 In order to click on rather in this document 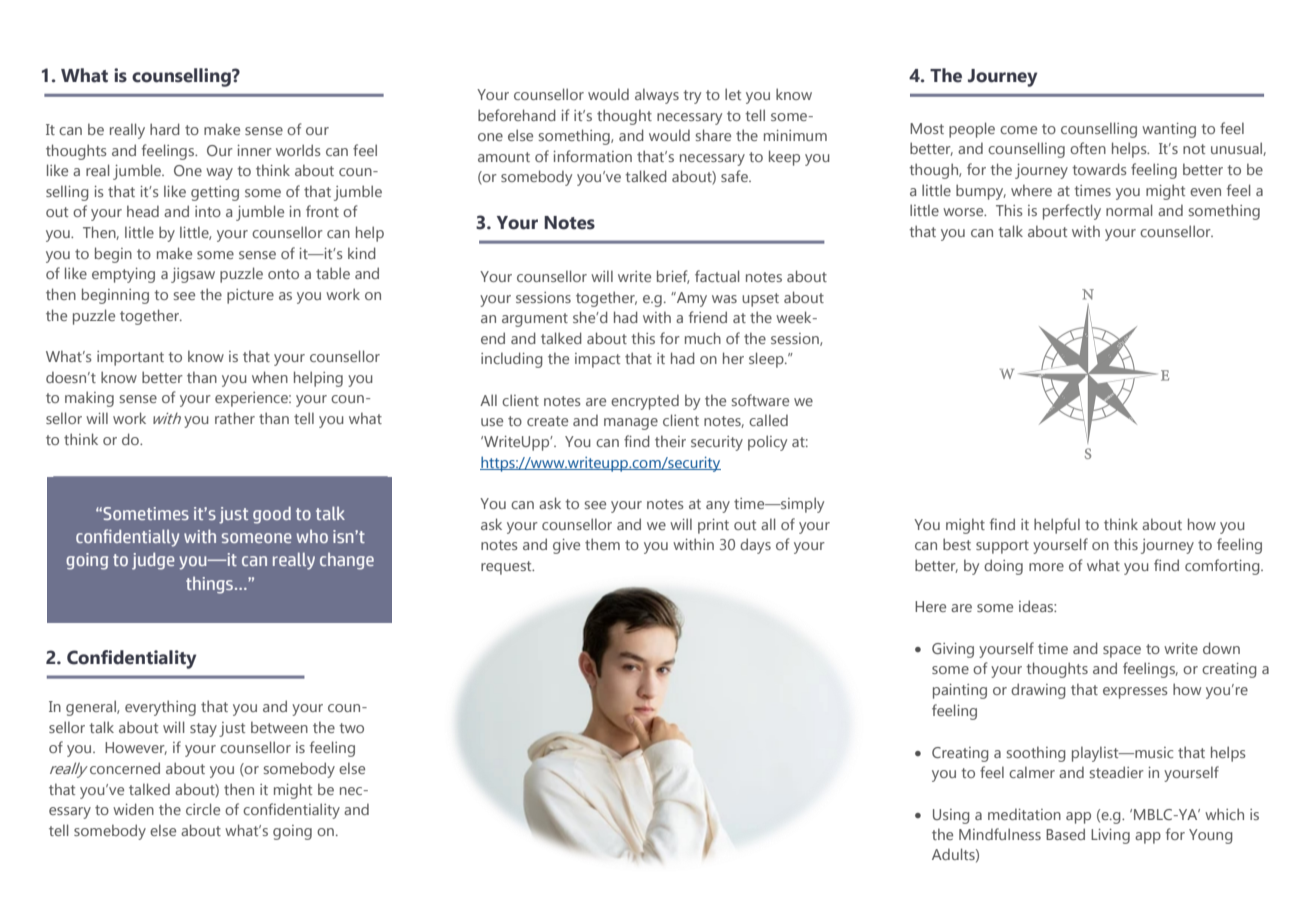, I will do `click(235, 418)`.
